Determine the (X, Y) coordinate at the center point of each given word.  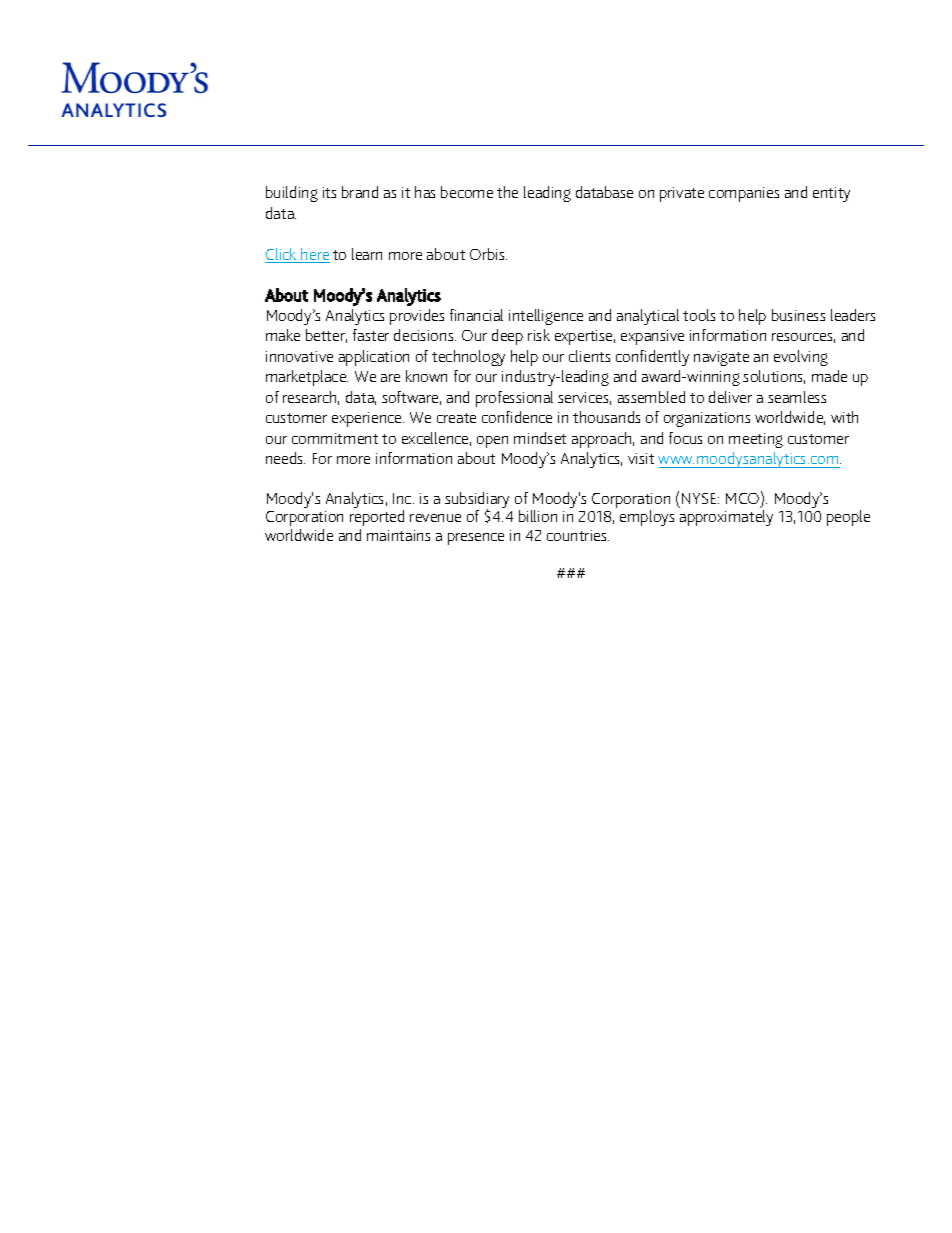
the (507, 192)
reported (377, 518)
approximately (726, 518)
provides (417, 317)
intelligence (546, 317)
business (798, 315)
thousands (606, 417)
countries (578, 535)
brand (360, 192)
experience (368, 419)
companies (744, 194)
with (844, 417)
